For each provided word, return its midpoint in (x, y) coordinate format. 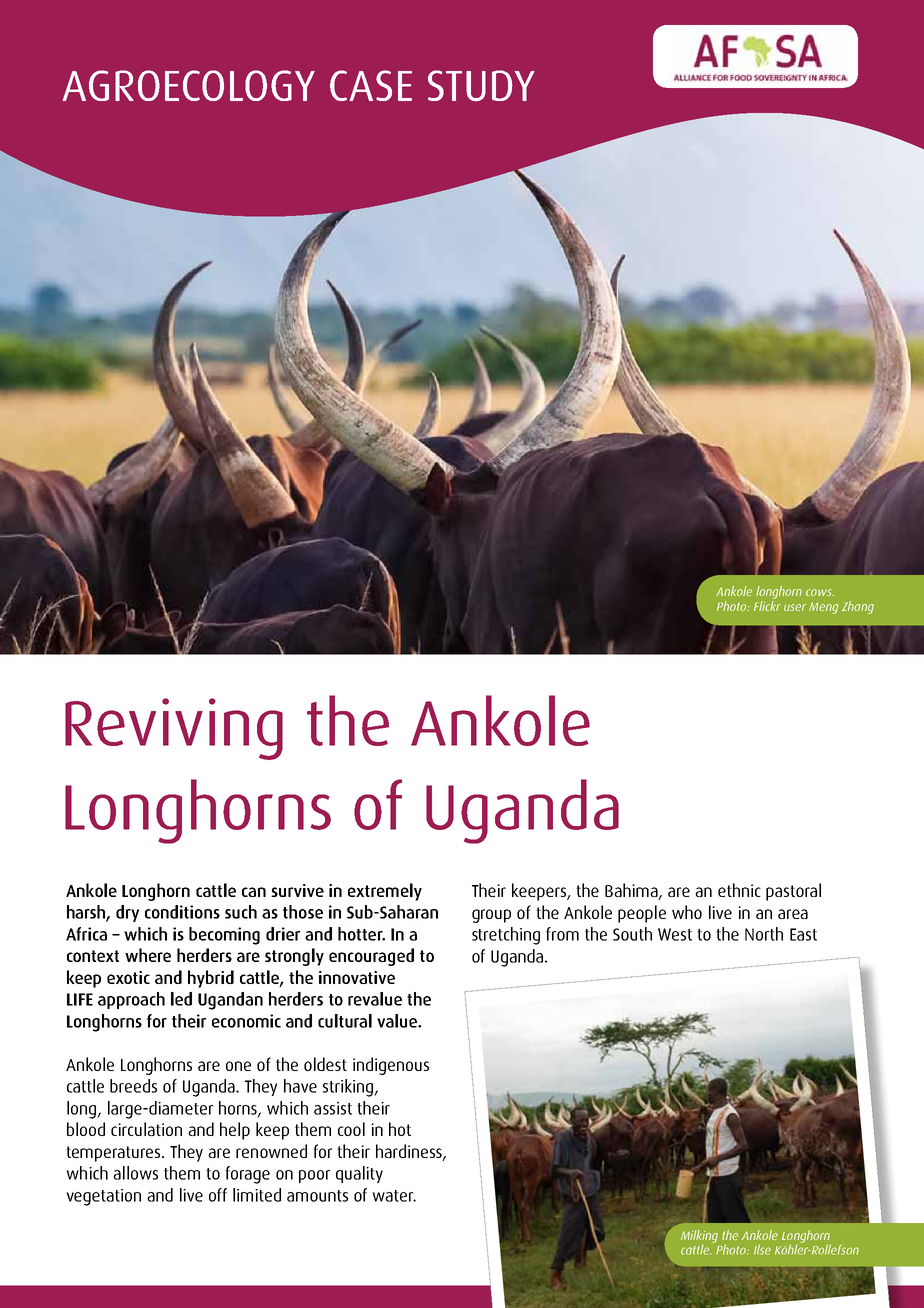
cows (820, 592)
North (764, 934)
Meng (823, 608)
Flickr (767, 606)
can (254, 892)
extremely (385, 892)
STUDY (481, 86)
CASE (371, 85)
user (795, 607)
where (148, 955)
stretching (506, 936)
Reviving (174, 729)
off (218, 1195)
